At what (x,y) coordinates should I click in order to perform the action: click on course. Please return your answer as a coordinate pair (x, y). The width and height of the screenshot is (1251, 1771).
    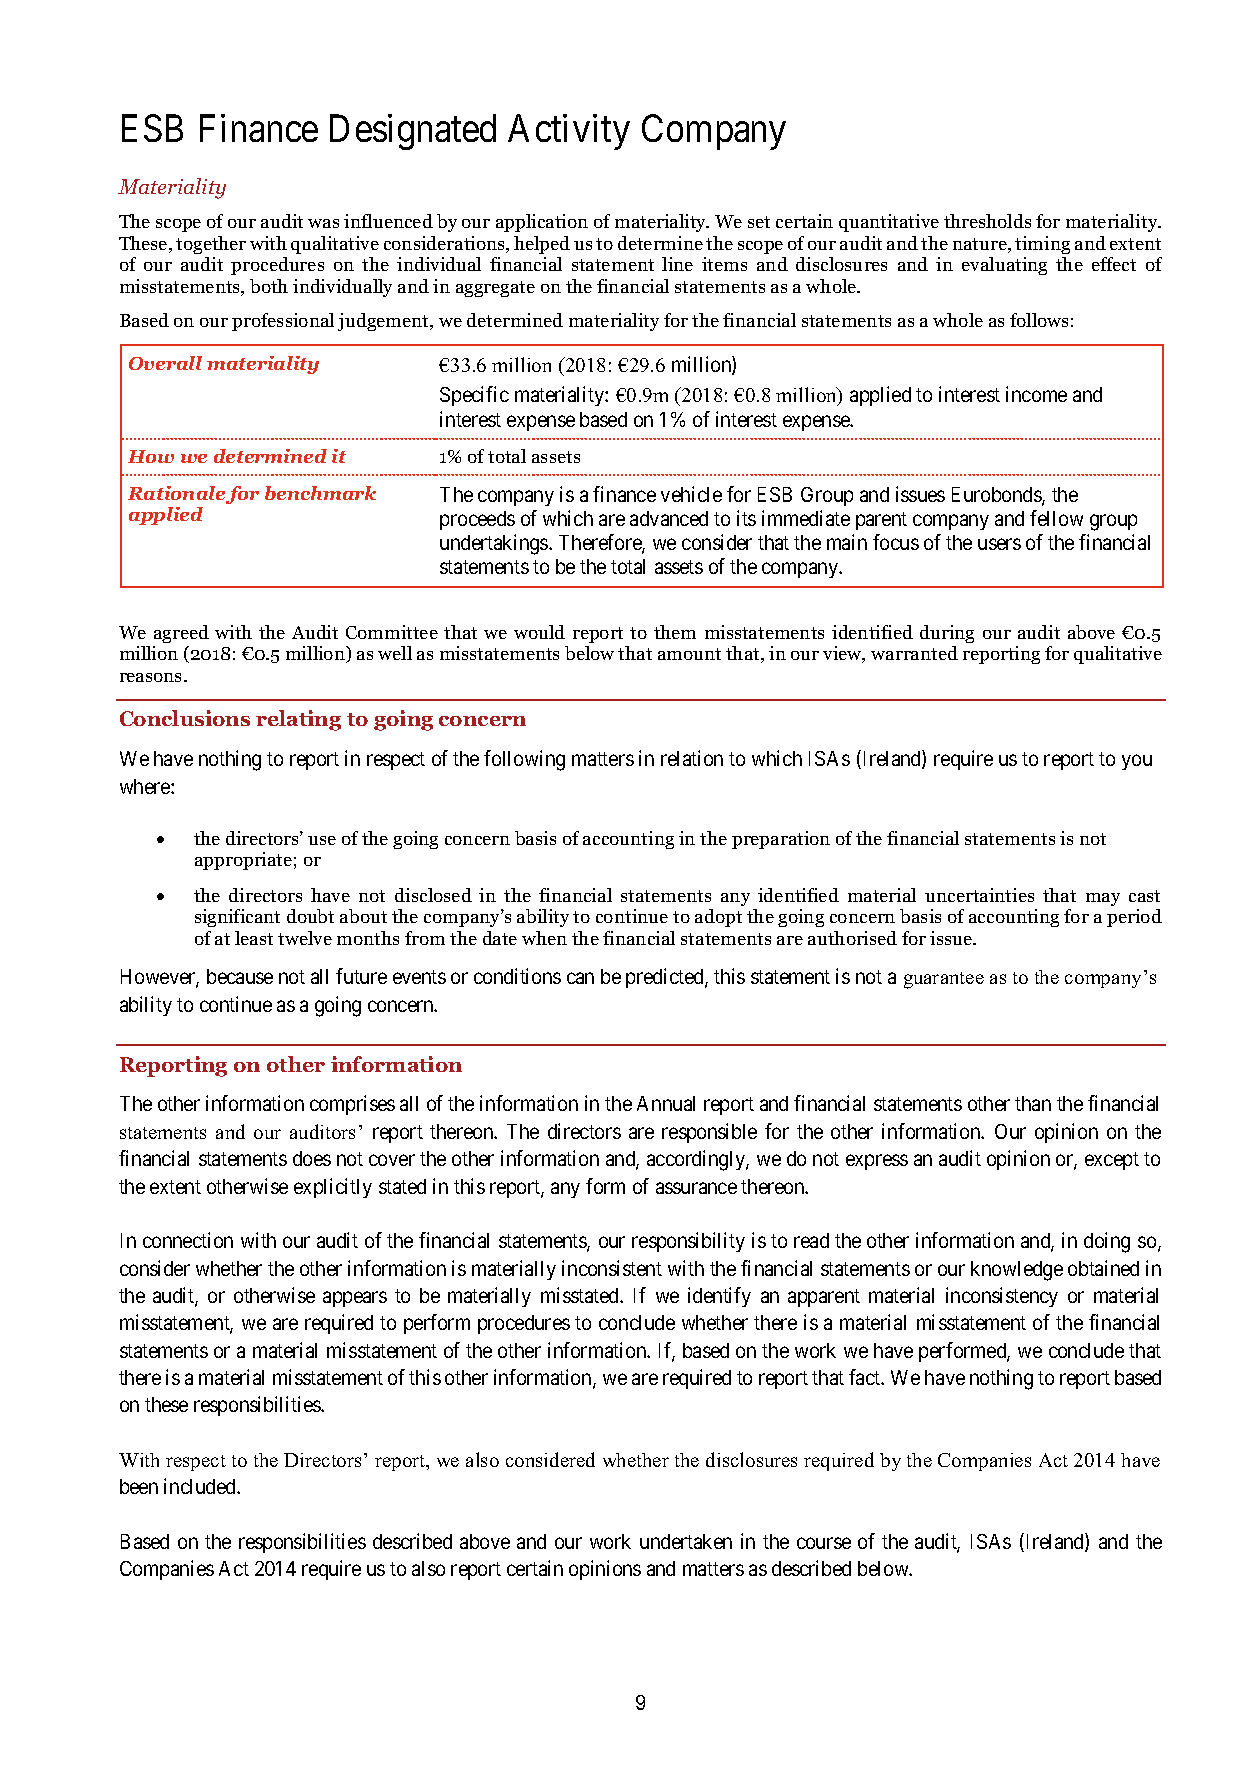
    Looking at the image, I should click on (824, 1543).
